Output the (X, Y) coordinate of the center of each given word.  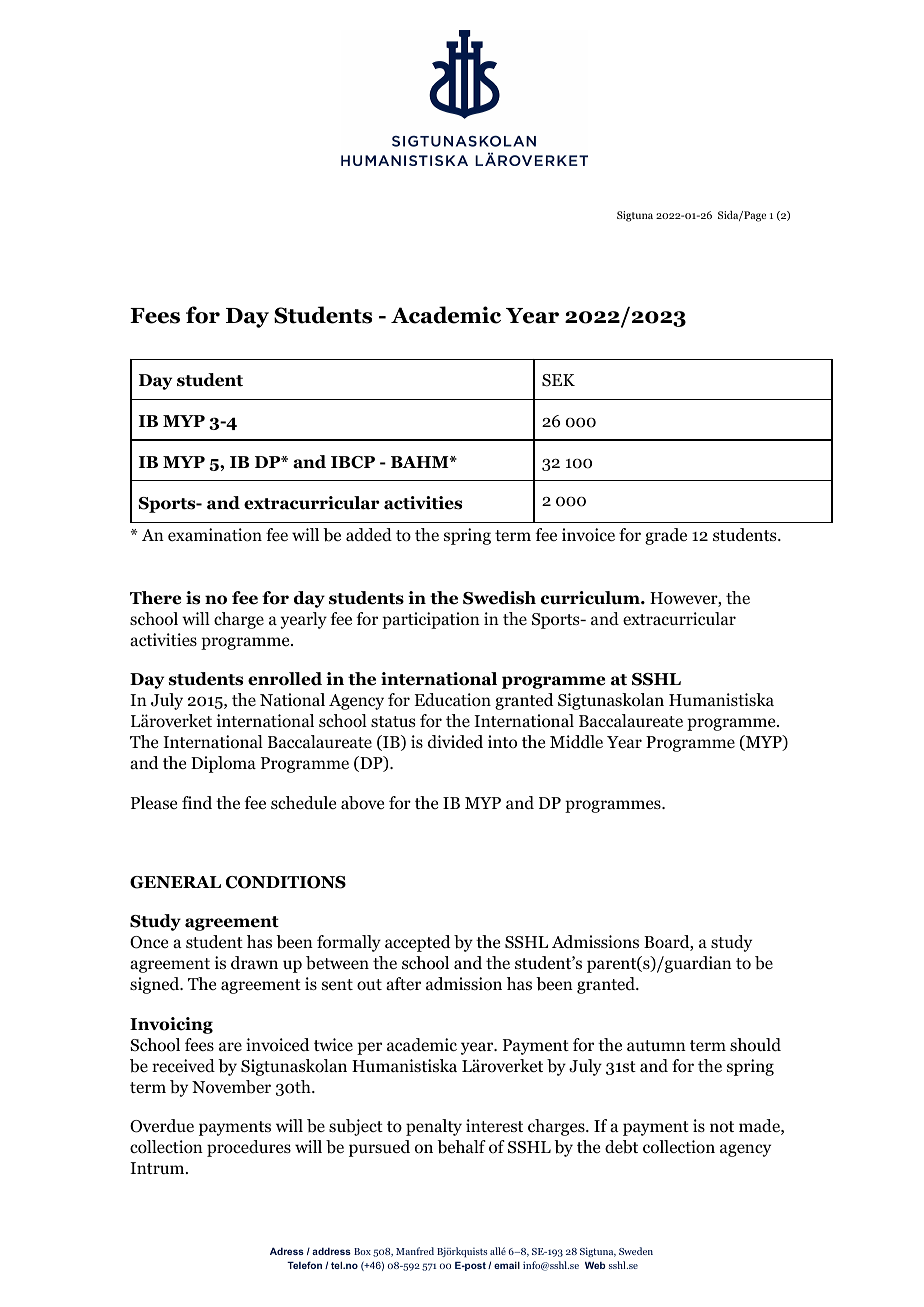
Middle (576, 742)
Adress (287, 1251)
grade (666, 536)
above (362, 803)
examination (215, 535)
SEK (558, 380)
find (197, 803)
